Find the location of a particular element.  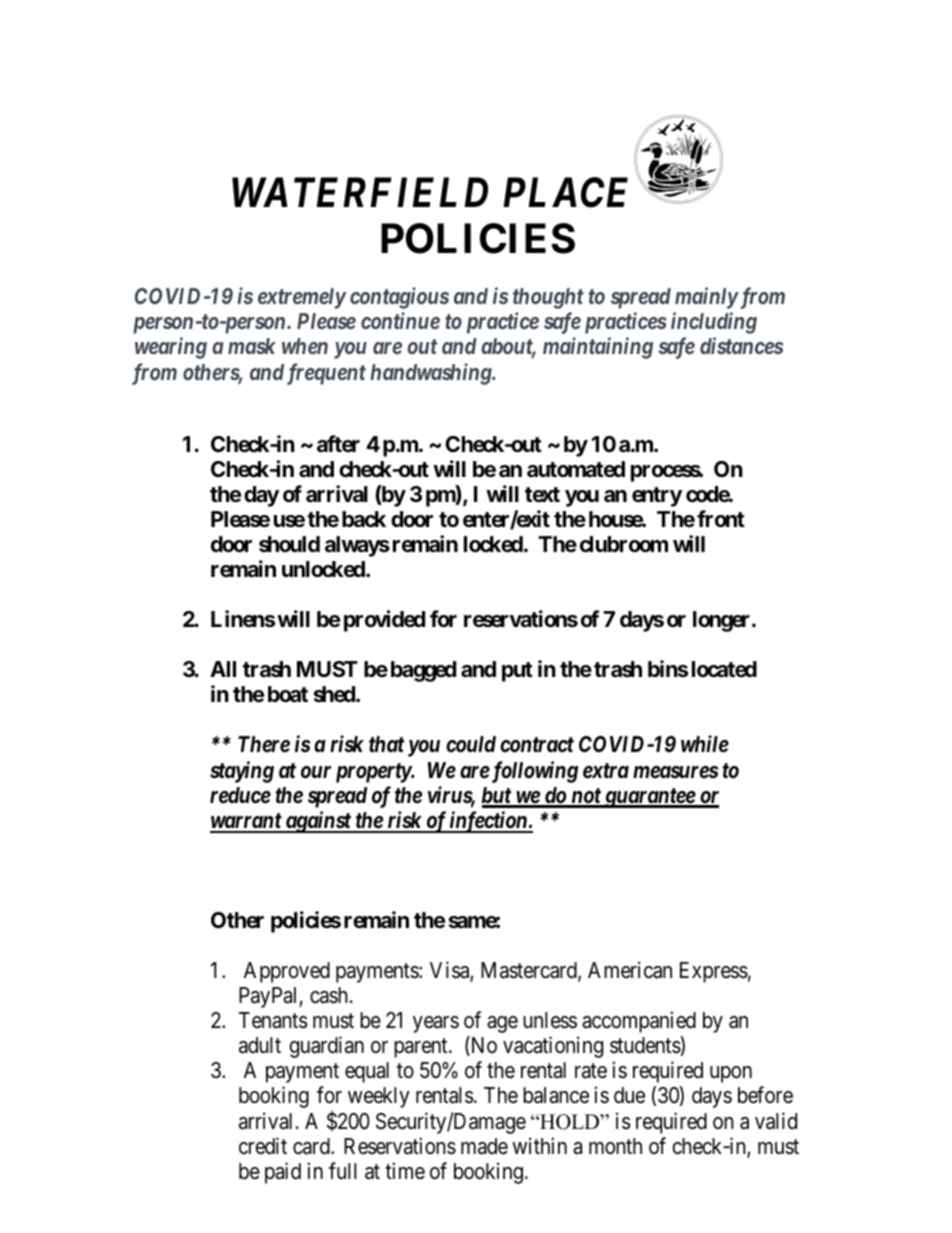

text is located at coordinates (542, 494).
